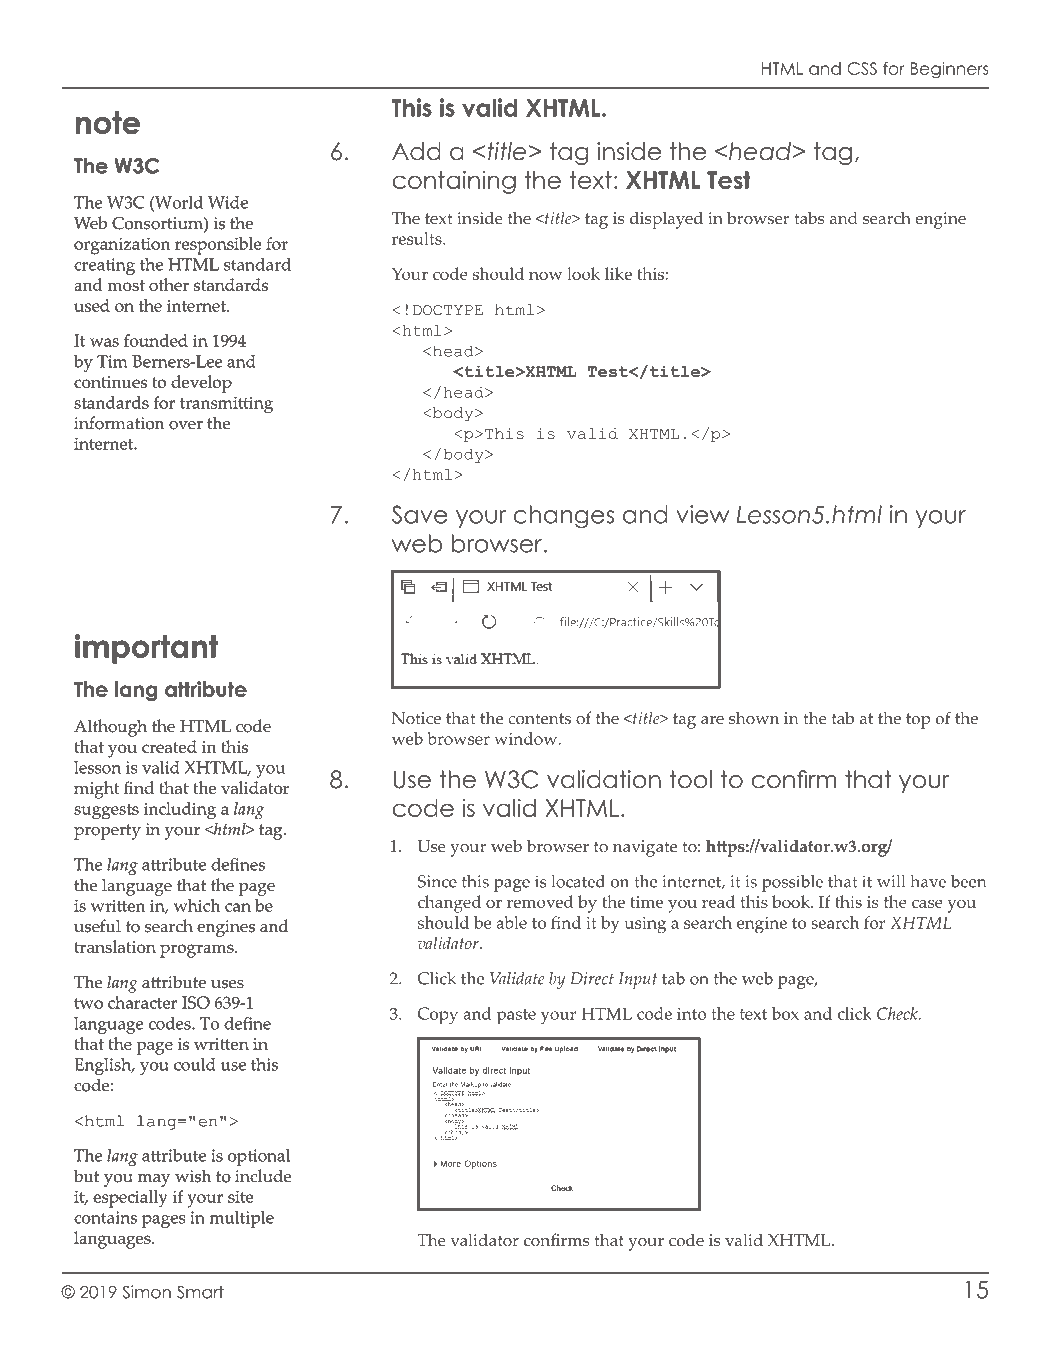 The width and height of the screenshot is (1051, 1360). What do you see at coordinates (108, 122) in the screenshot?
I see `note` at bounding box center [108, 122].
